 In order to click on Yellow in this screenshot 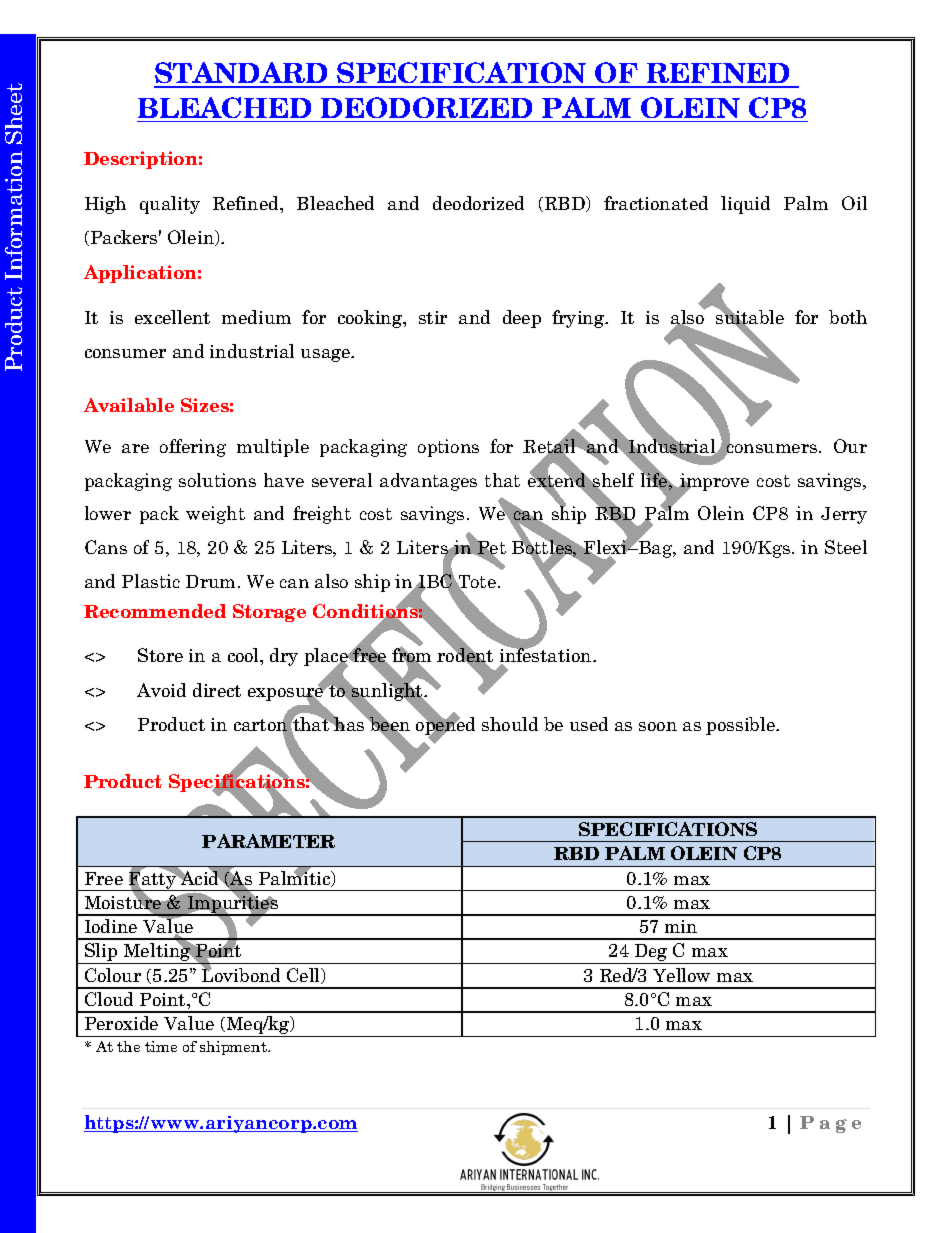, I will do `click(681, 975)`.
